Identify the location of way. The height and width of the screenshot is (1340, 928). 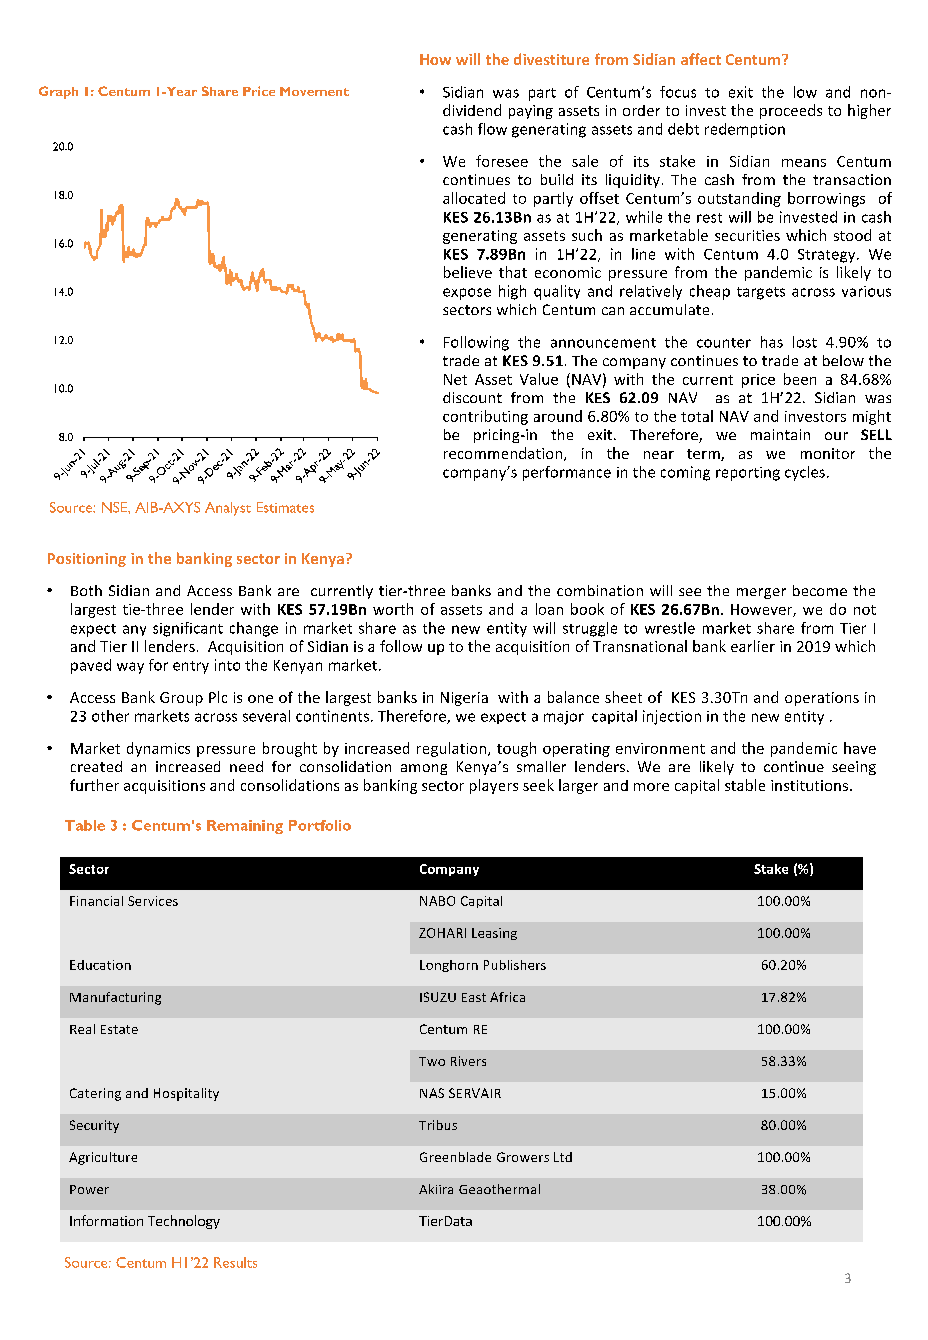
(130, 668).
